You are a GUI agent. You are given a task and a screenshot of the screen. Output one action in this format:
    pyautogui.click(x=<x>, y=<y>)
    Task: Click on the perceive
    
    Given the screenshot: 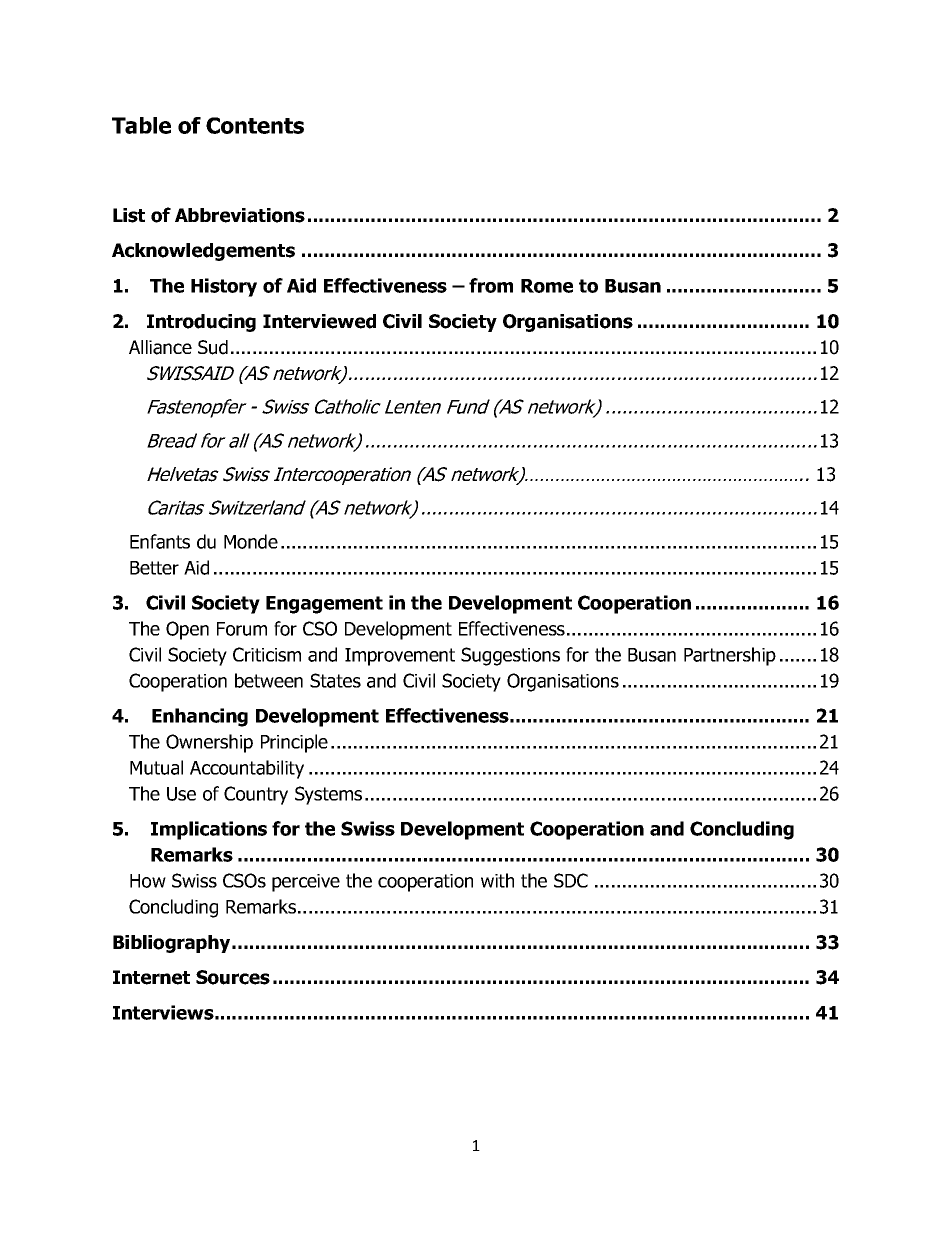 What is the action you would take?
    pyautogui.click(x=306, y=883)
